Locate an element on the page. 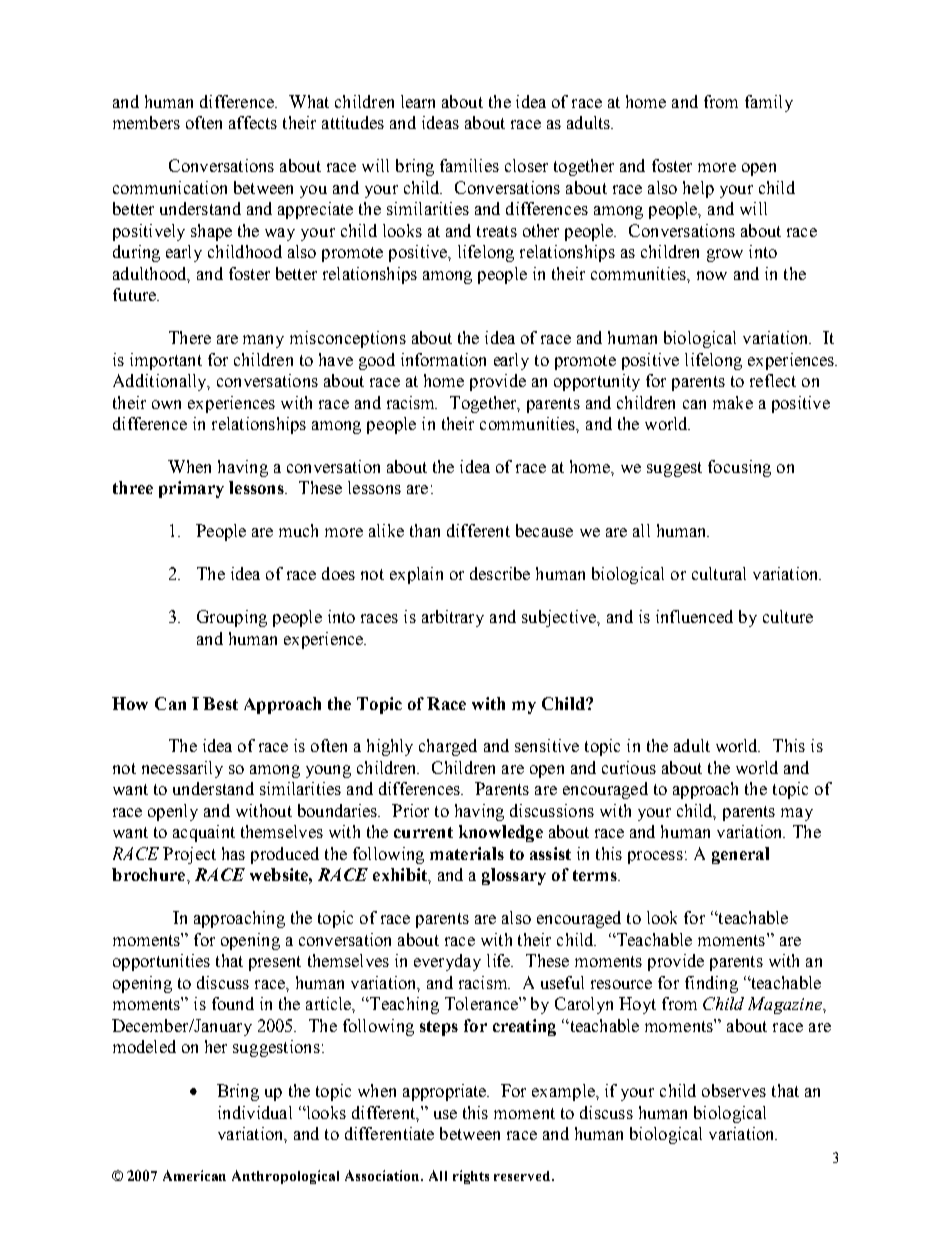  rights is located at coordinates (471, 1177).
